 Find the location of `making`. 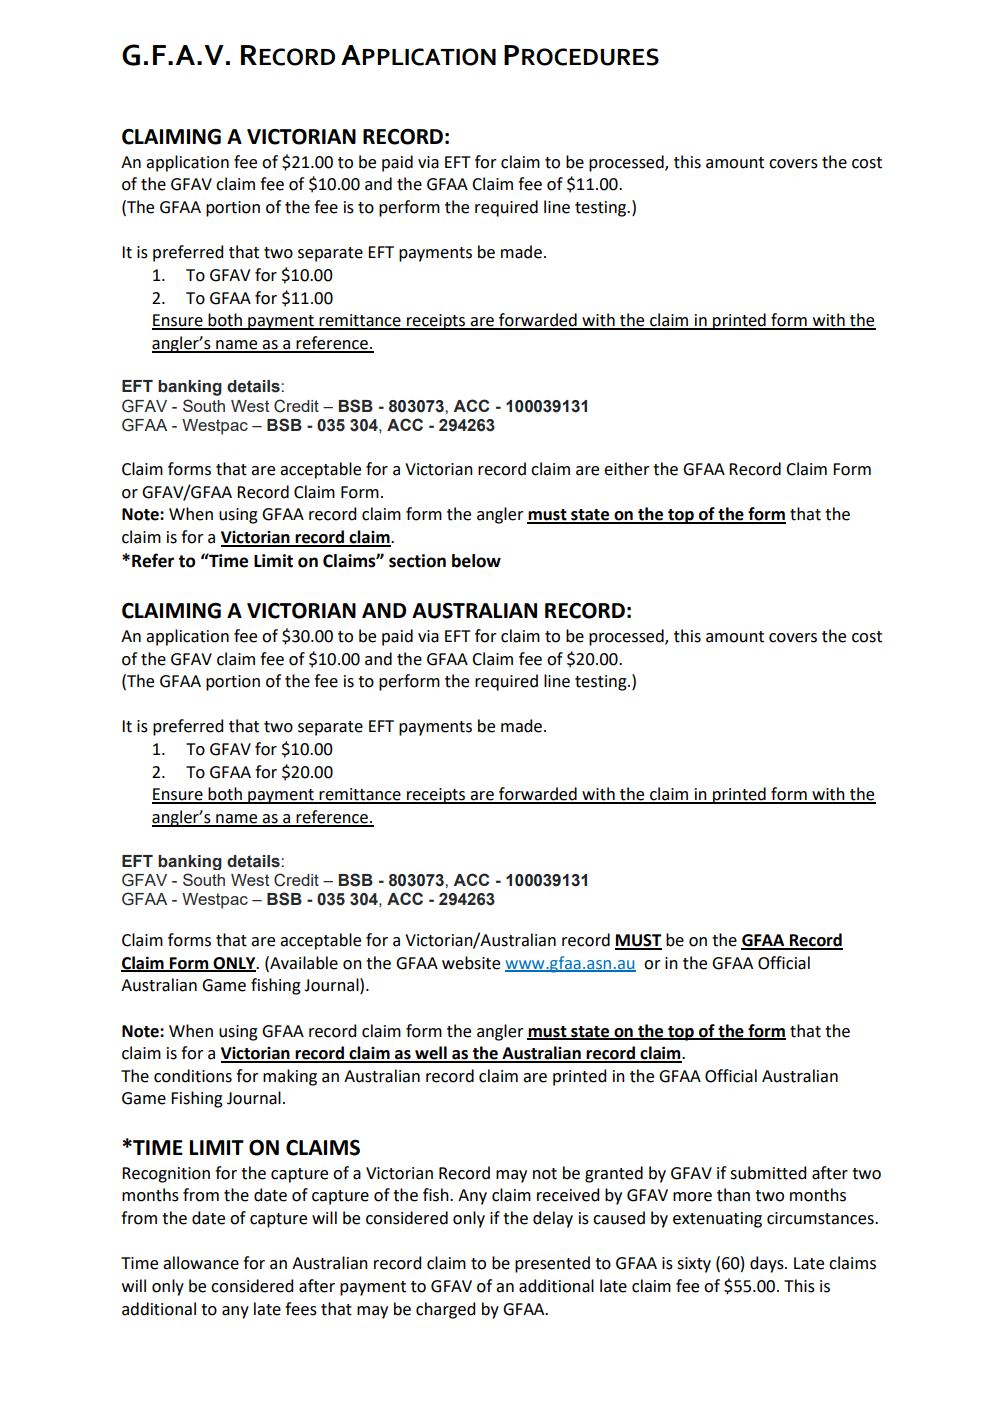

making is located at coordinates (290, 1077).
